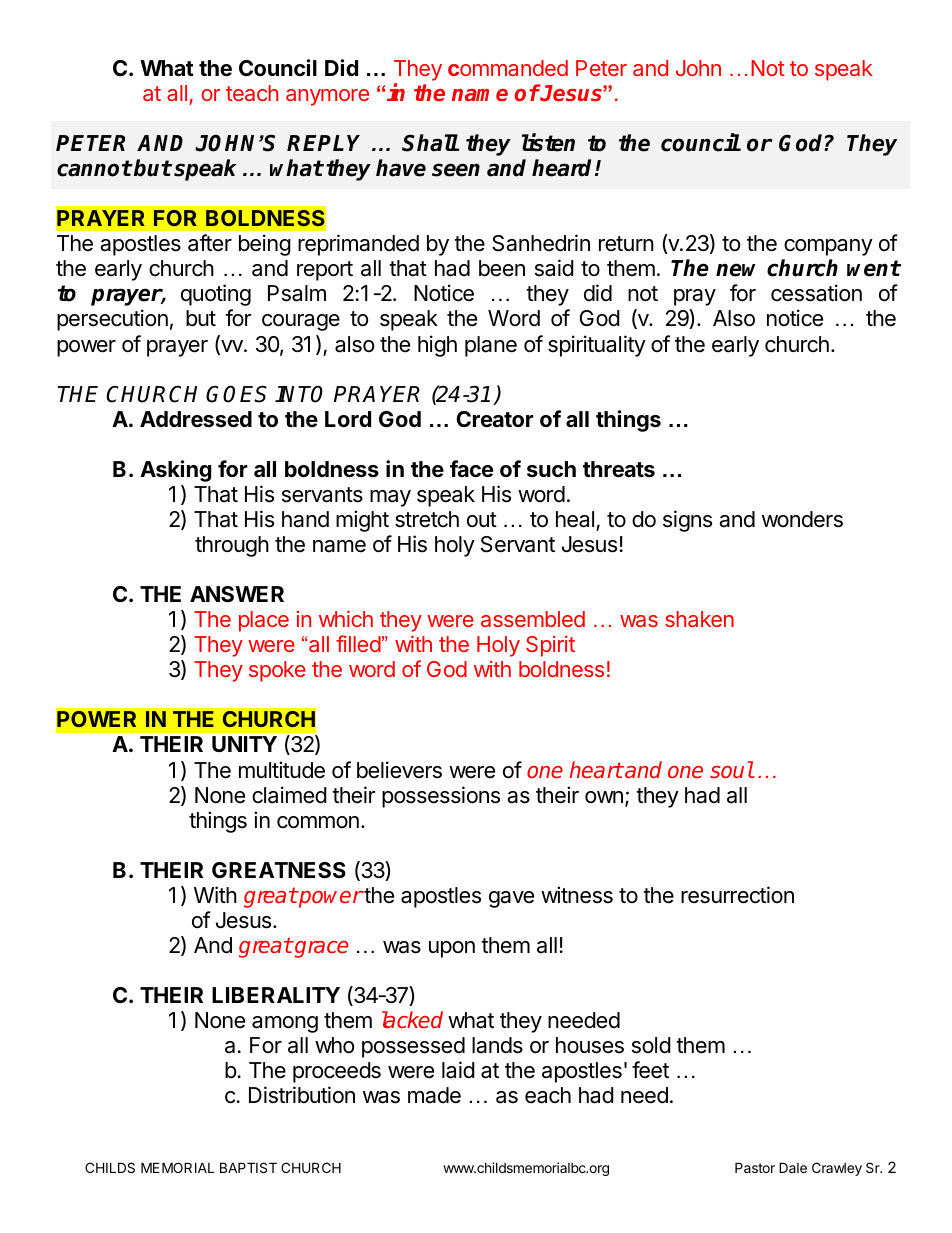  I want to click on BAPTIST, so click(248, 1167).
